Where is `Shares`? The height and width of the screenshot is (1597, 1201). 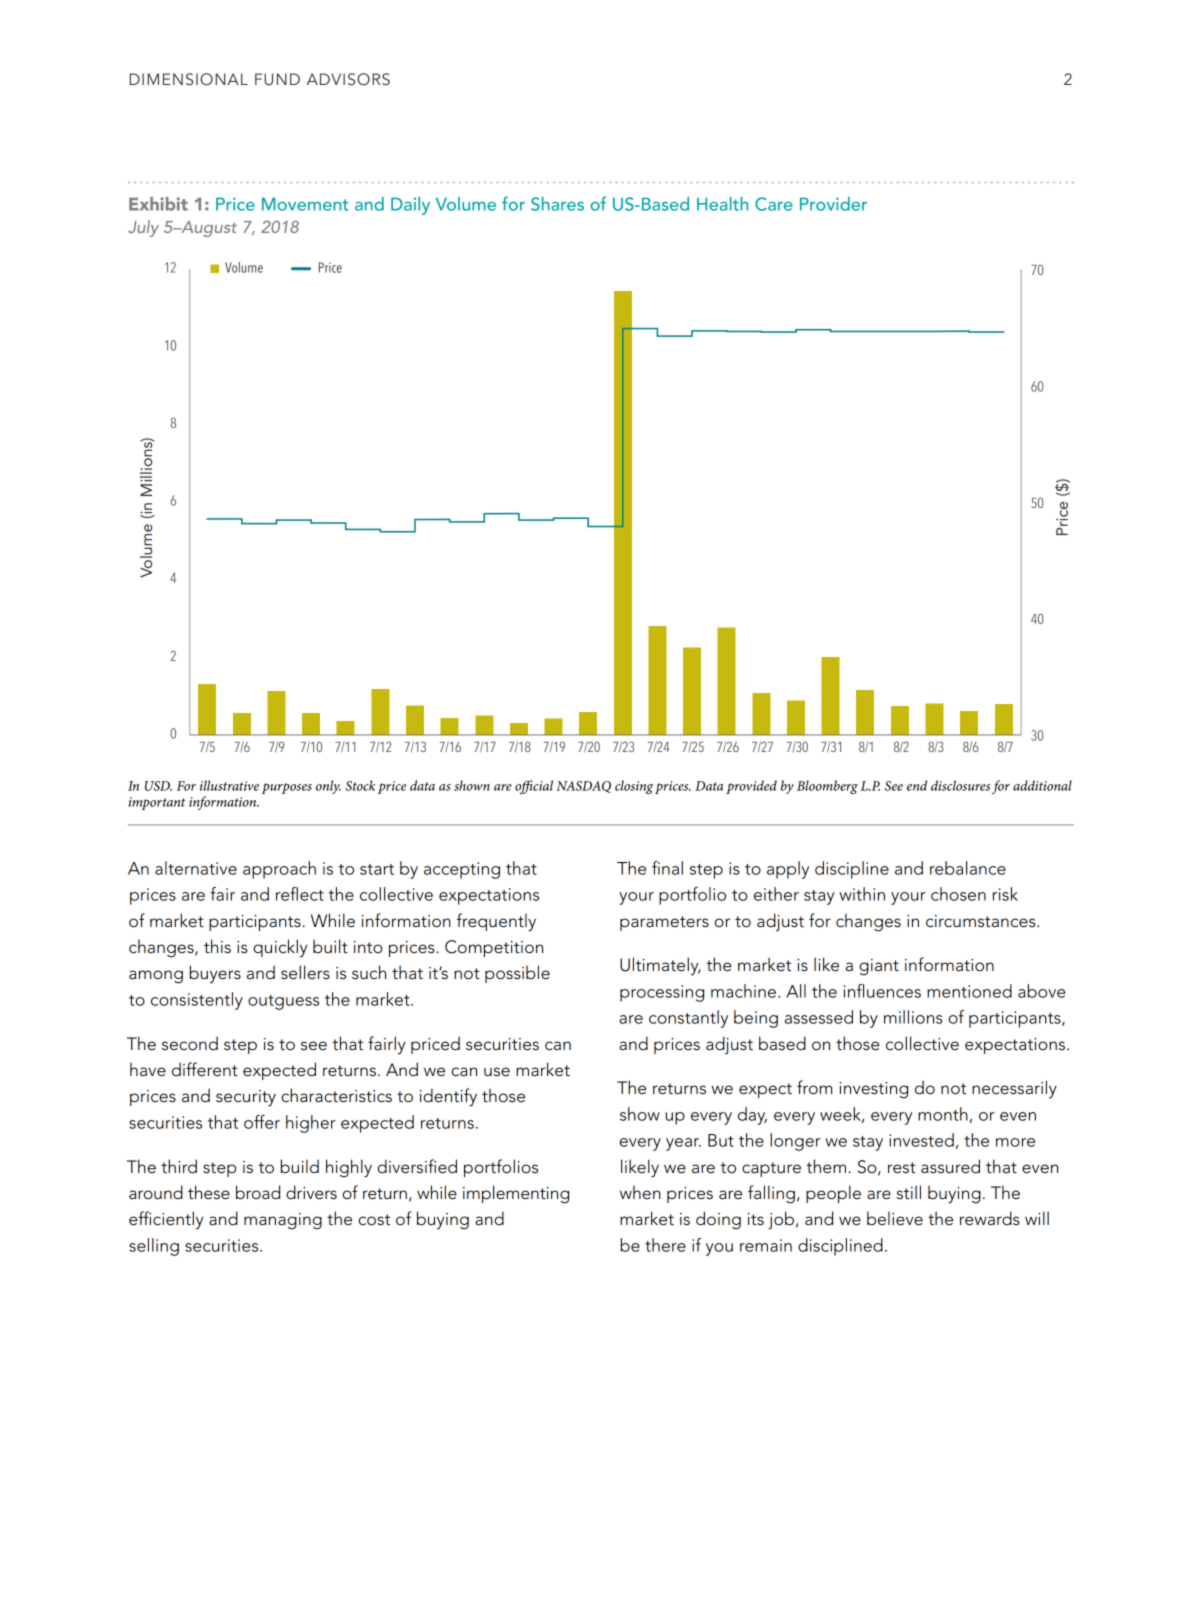
Shares is located at coordinates (557, 204).
